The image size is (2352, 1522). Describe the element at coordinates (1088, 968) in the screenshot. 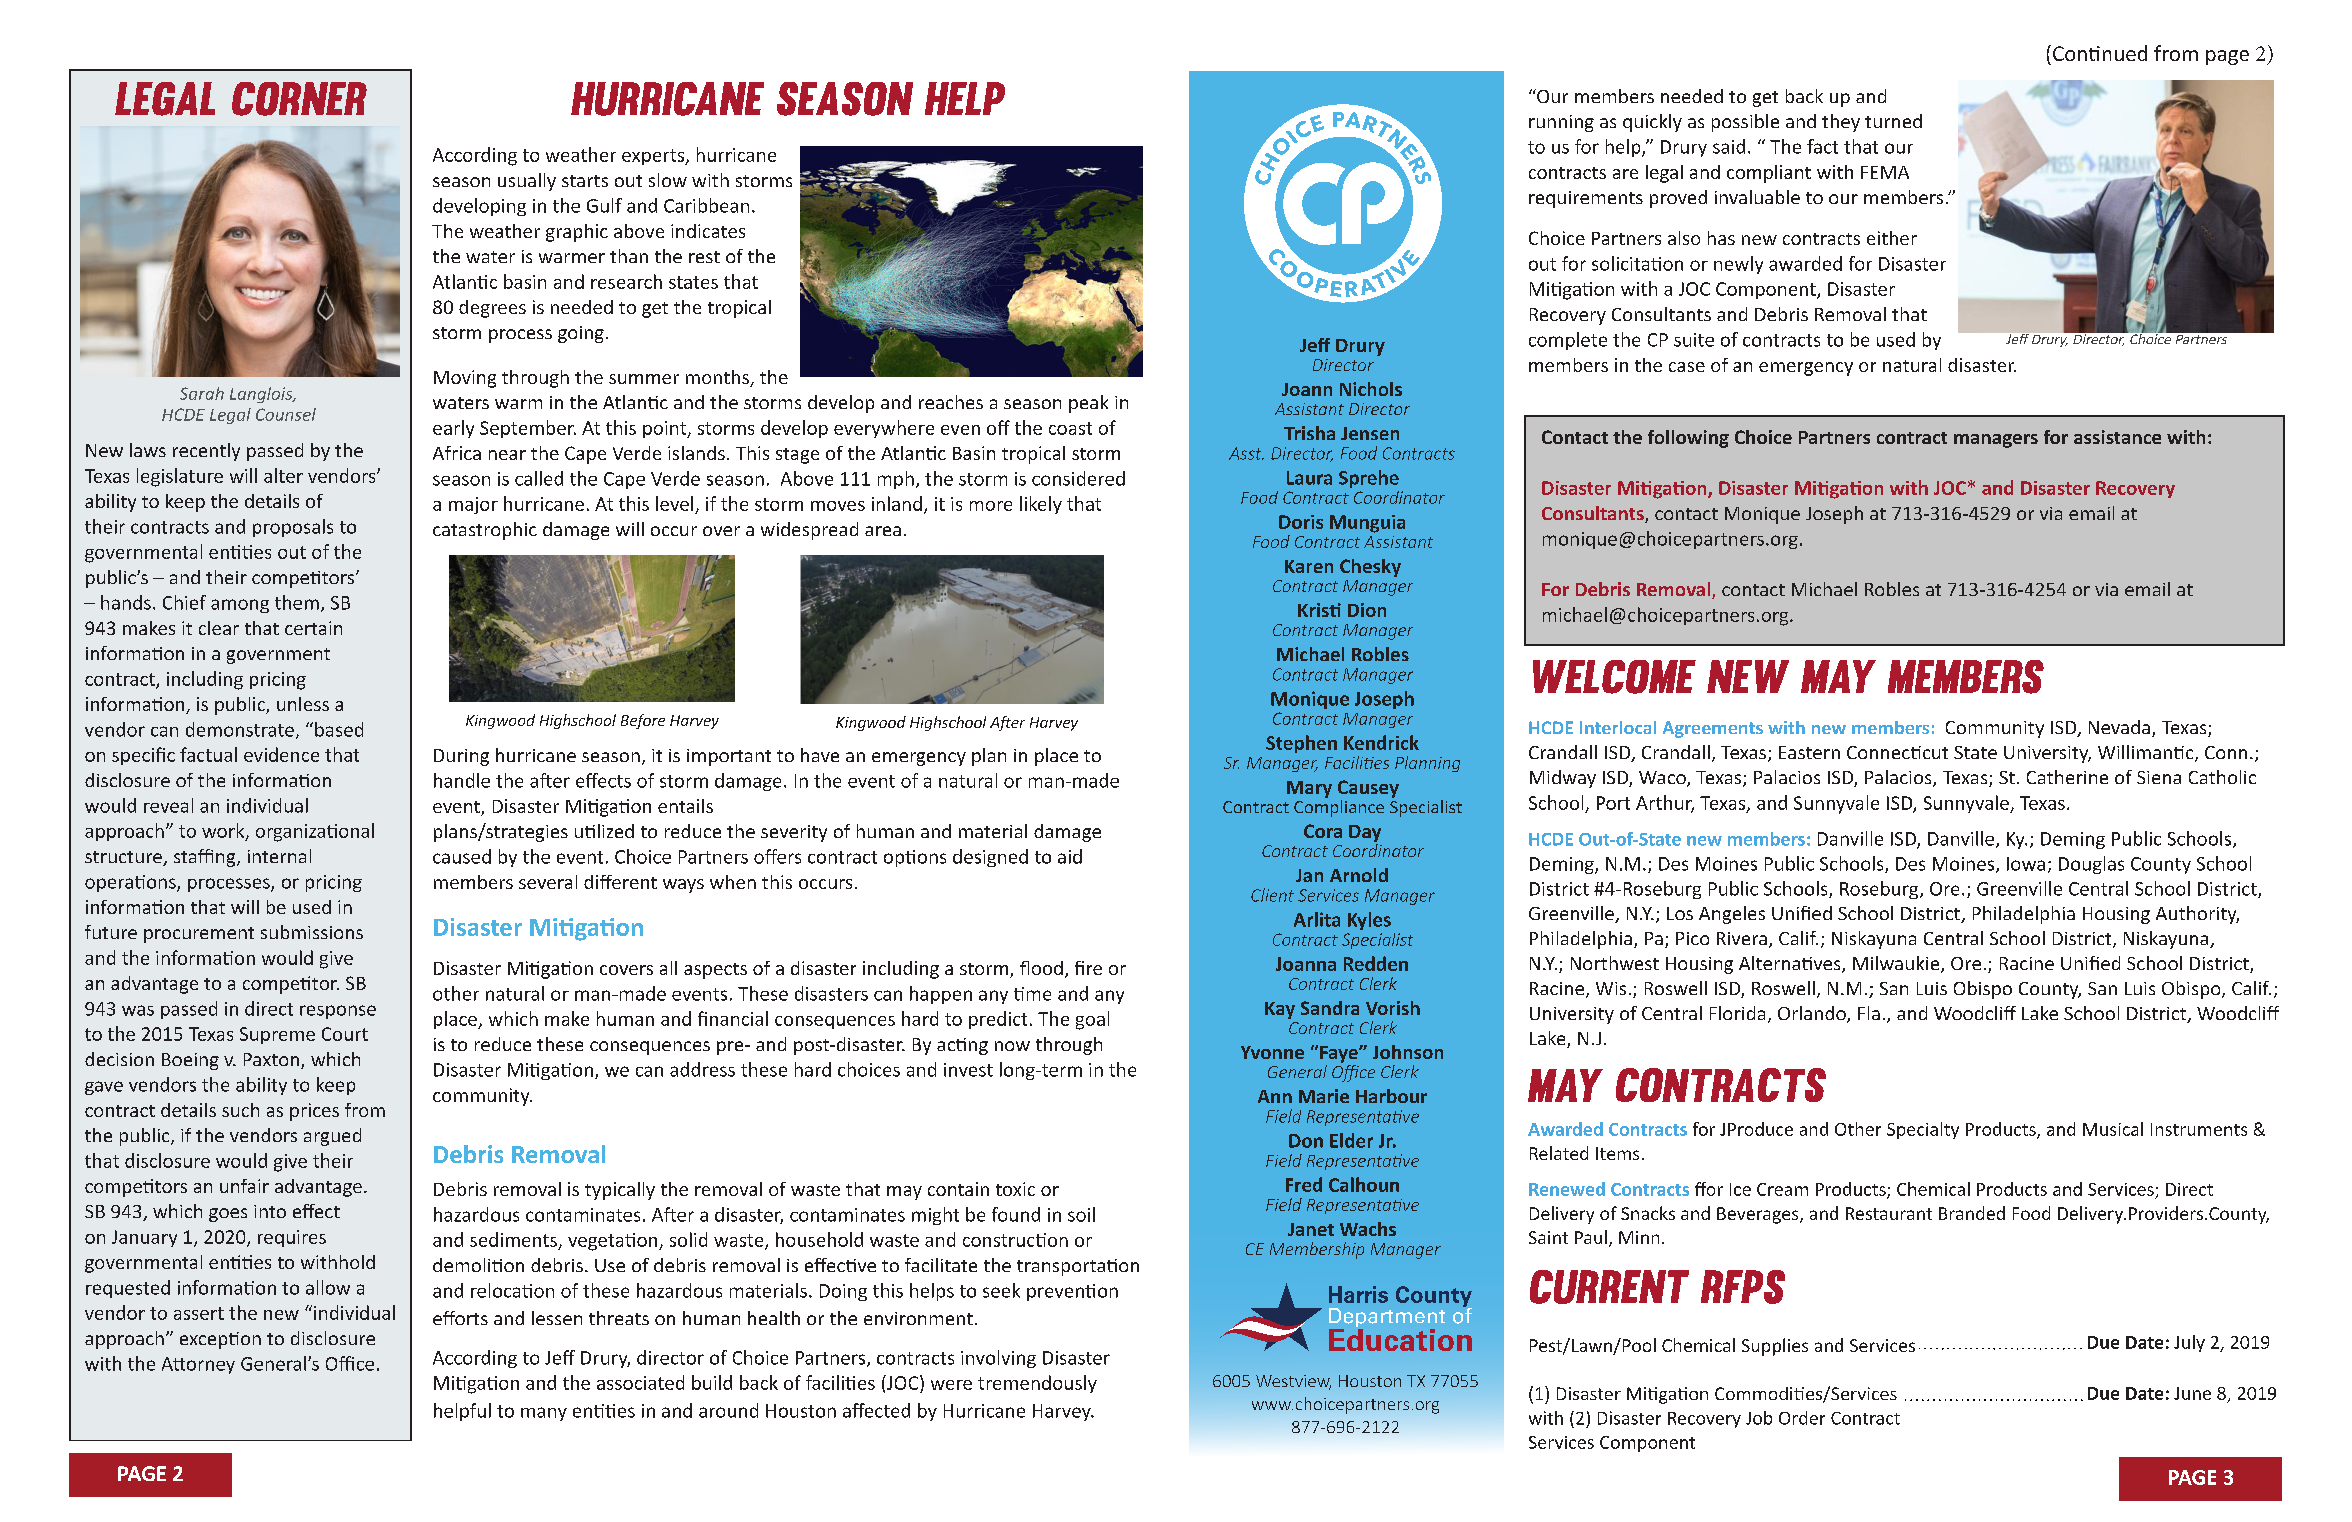

I see `fire` at that location.
